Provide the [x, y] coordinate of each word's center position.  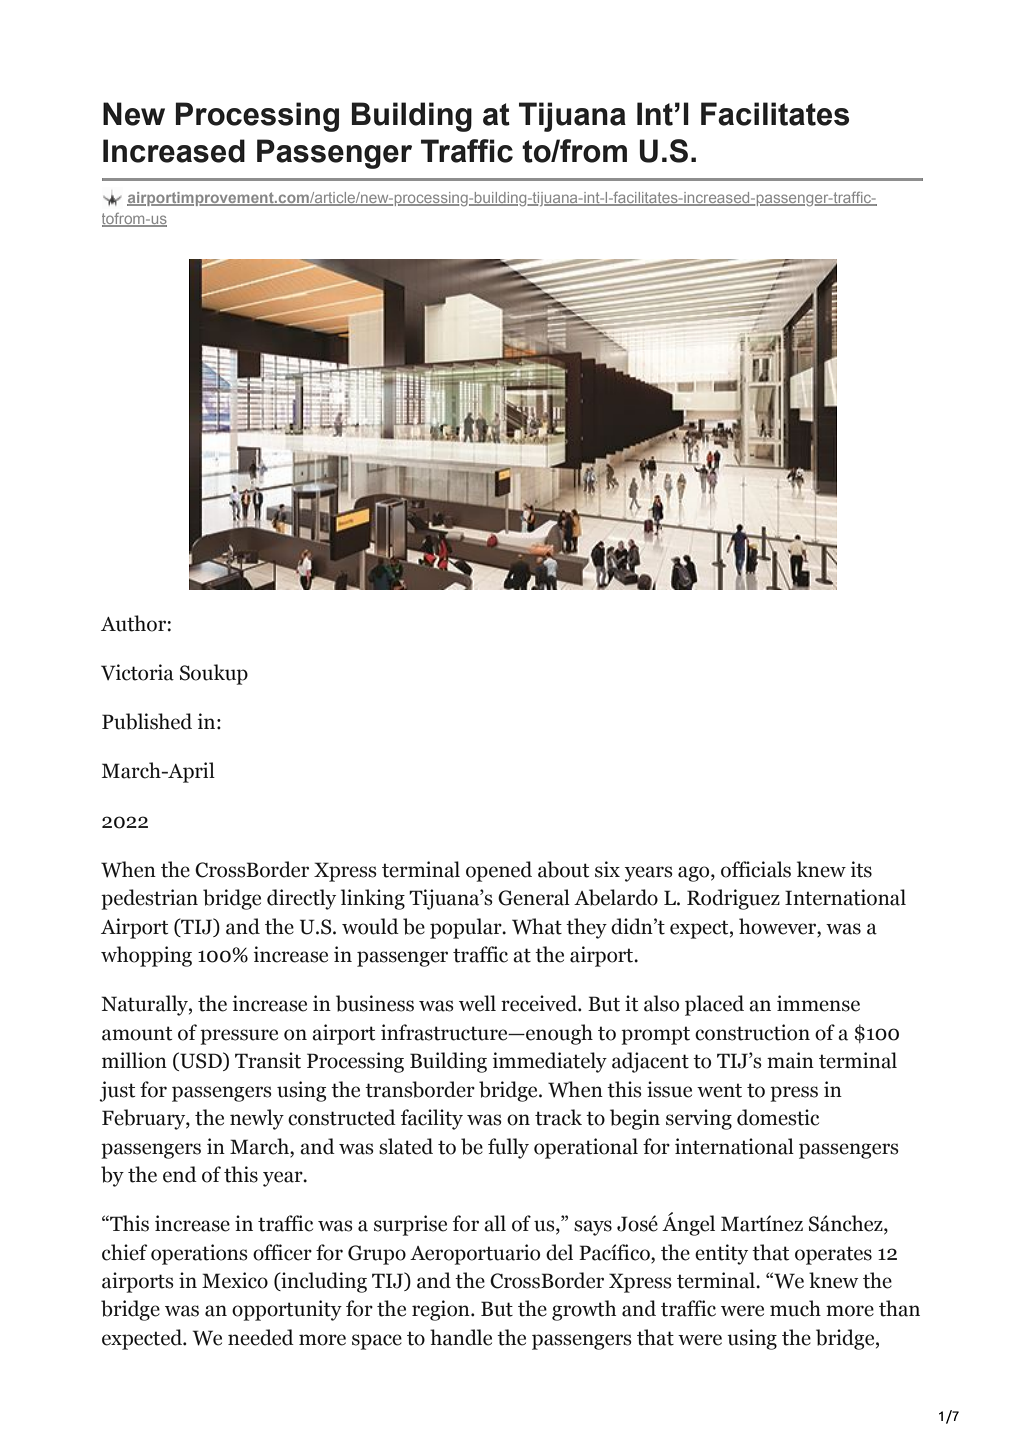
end [180, 1174]
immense [818, 1003]
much [795, 1308]
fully [508, 1148]
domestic [778, 1117]
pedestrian [149, 899]
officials [756, 869]
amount [137, 1033]
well [477, 1003]
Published [147, 721]
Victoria [137, 672]
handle [461, 1337]
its [861, 869]
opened [499, 871]
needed [261, 1337]
